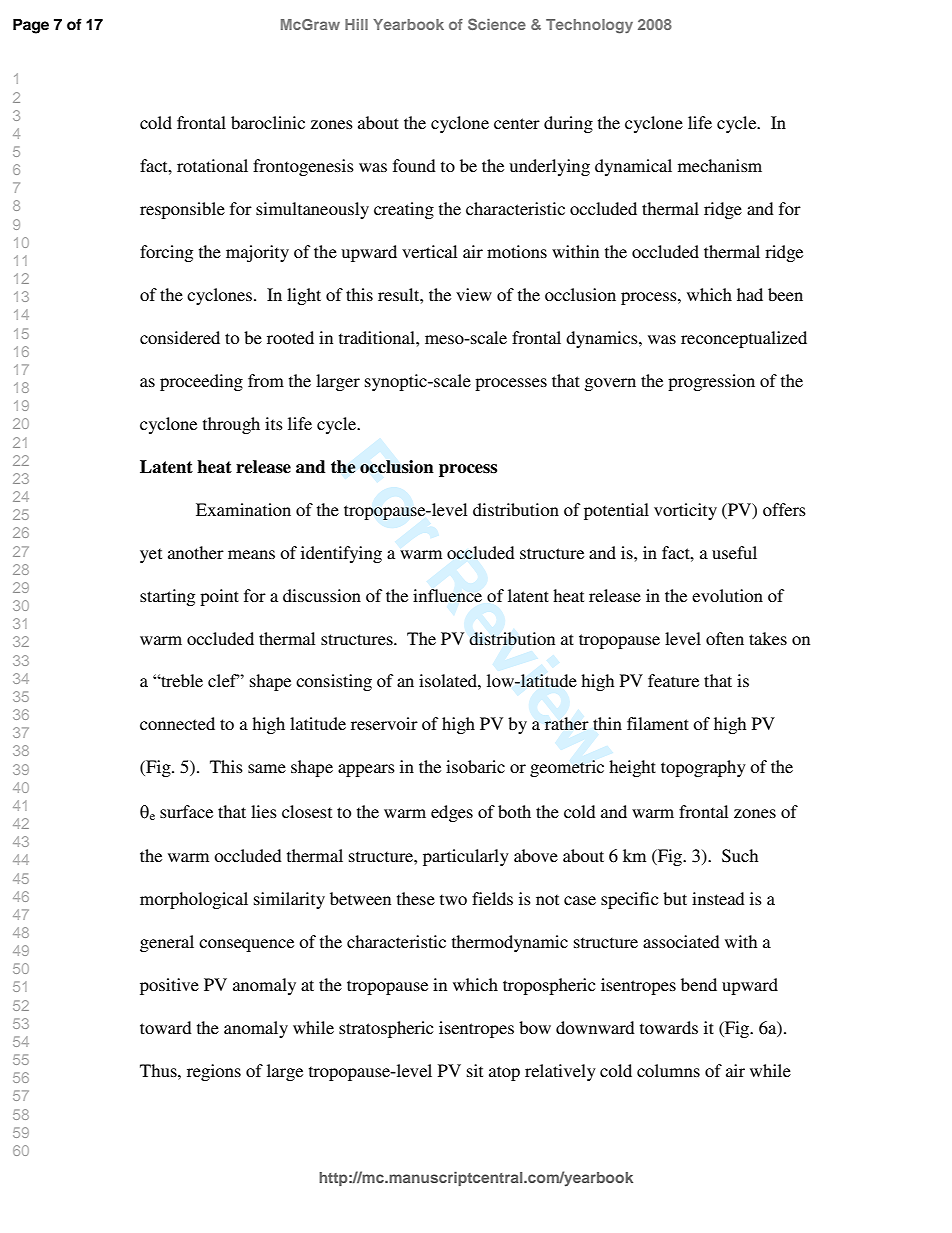 Image resolution: width=952 pixels, height=1233 pixels. I want to click on Technology, so click(589, 26).
